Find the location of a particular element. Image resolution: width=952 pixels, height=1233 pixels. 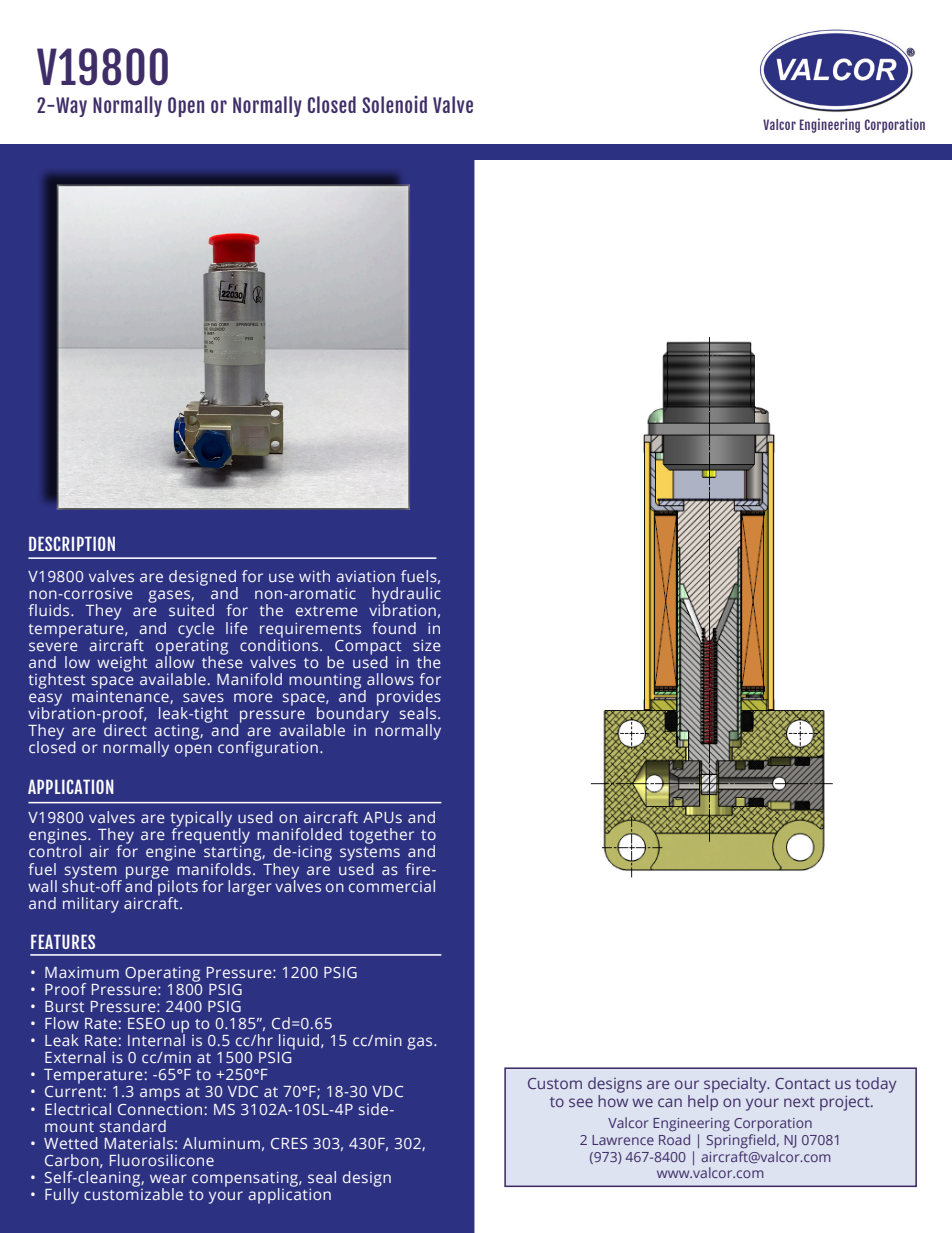

Contact is located at coordinates (802, 1083).
